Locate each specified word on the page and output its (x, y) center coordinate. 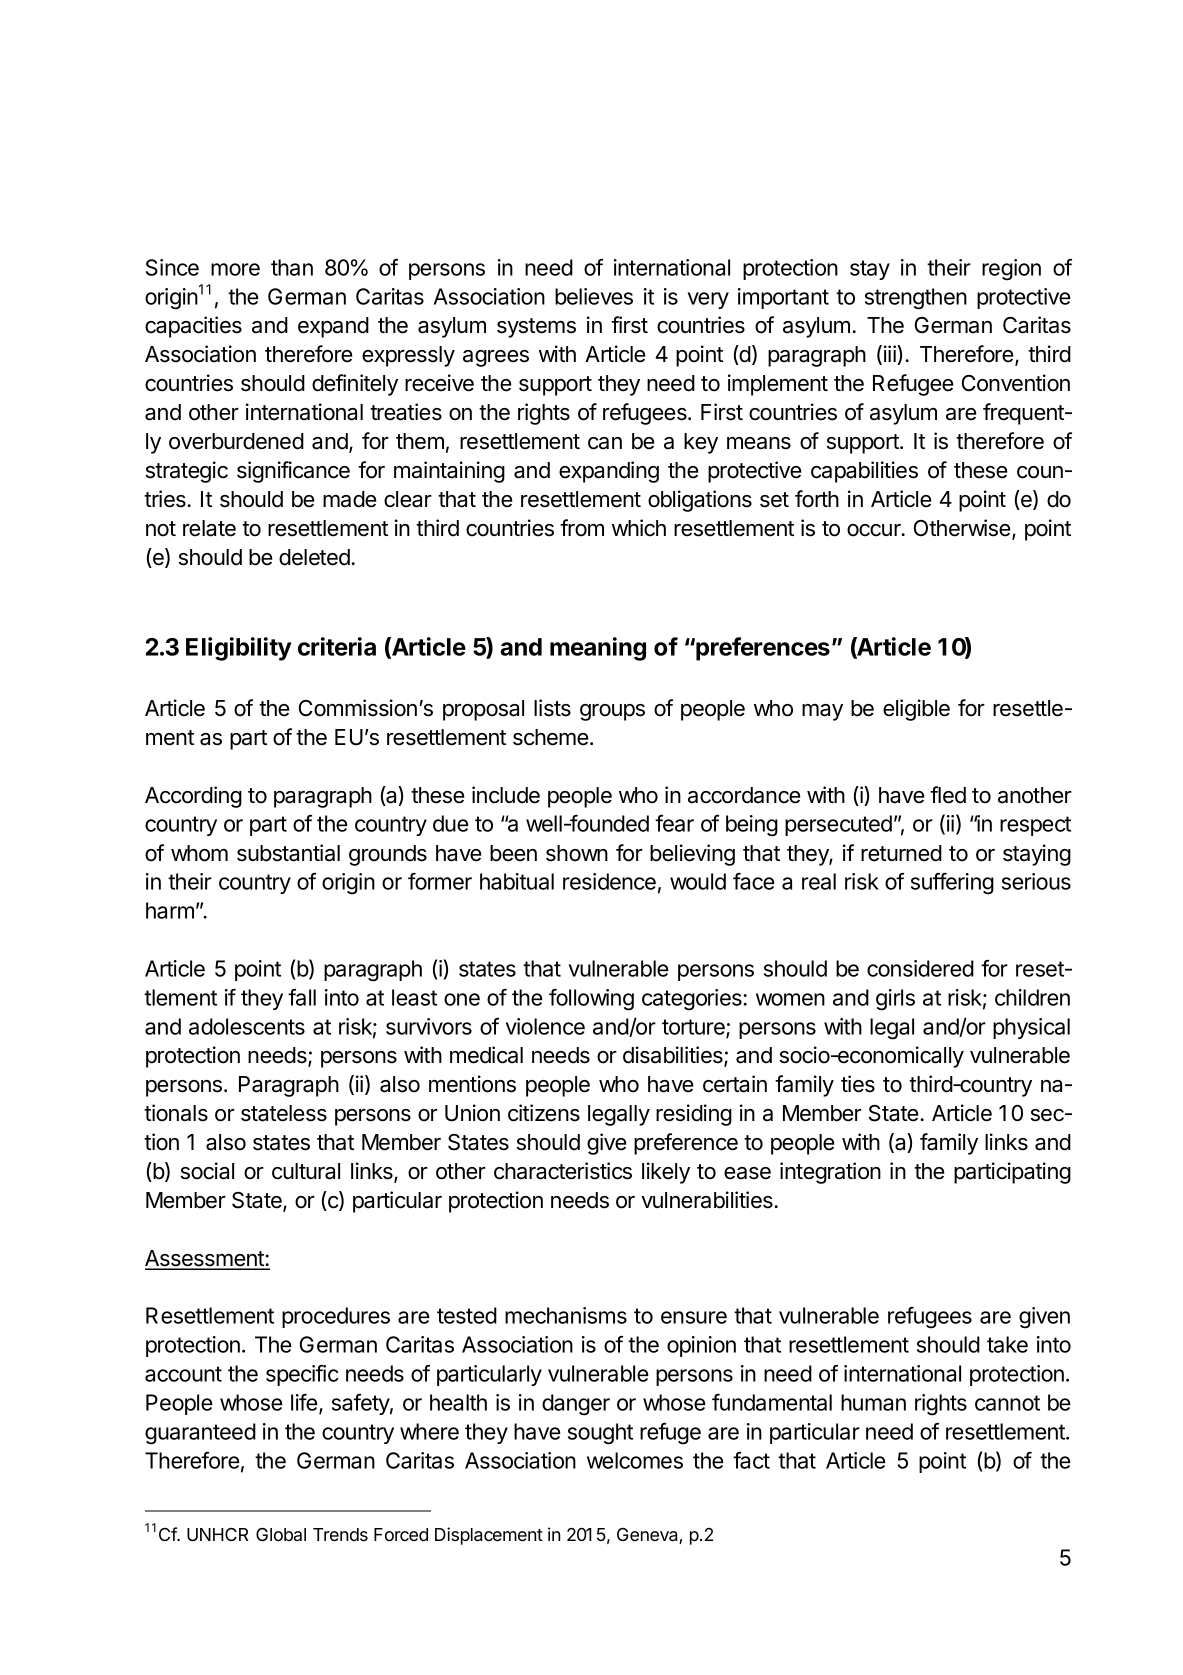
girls (895, 1000)
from (582, 528)
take (1007, 1344)
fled (948, 795)
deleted (315, 557)
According (193, 797)
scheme (550, 737)
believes (594, 296)
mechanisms (566, 1315)
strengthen (916, 299)
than (292, 267)
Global (281, 1534)
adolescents (247, 1026)
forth (817, 499)
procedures (336, 1317)
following (591, 1000)
